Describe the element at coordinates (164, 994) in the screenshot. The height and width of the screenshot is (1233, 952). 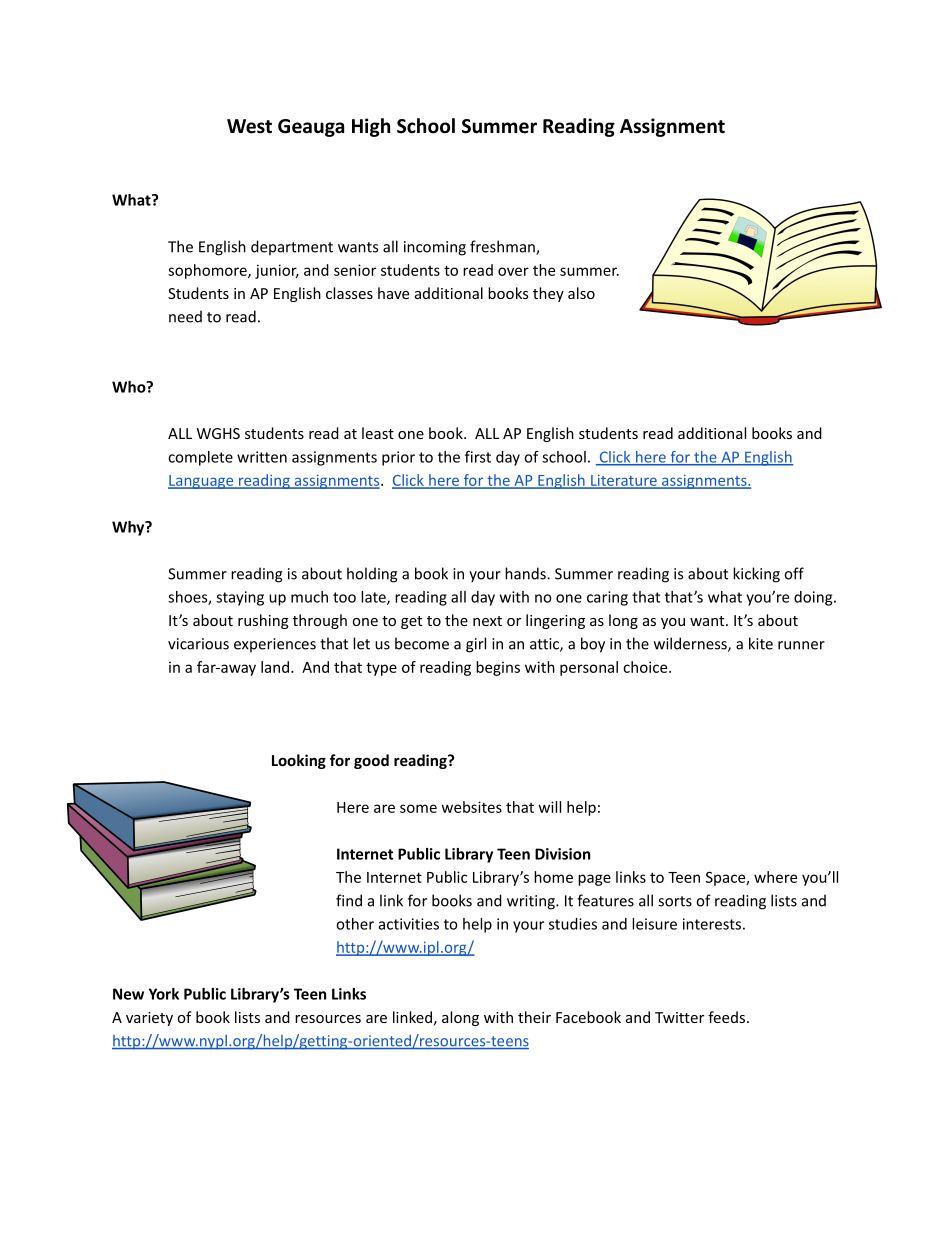
I see `York` at that location.
